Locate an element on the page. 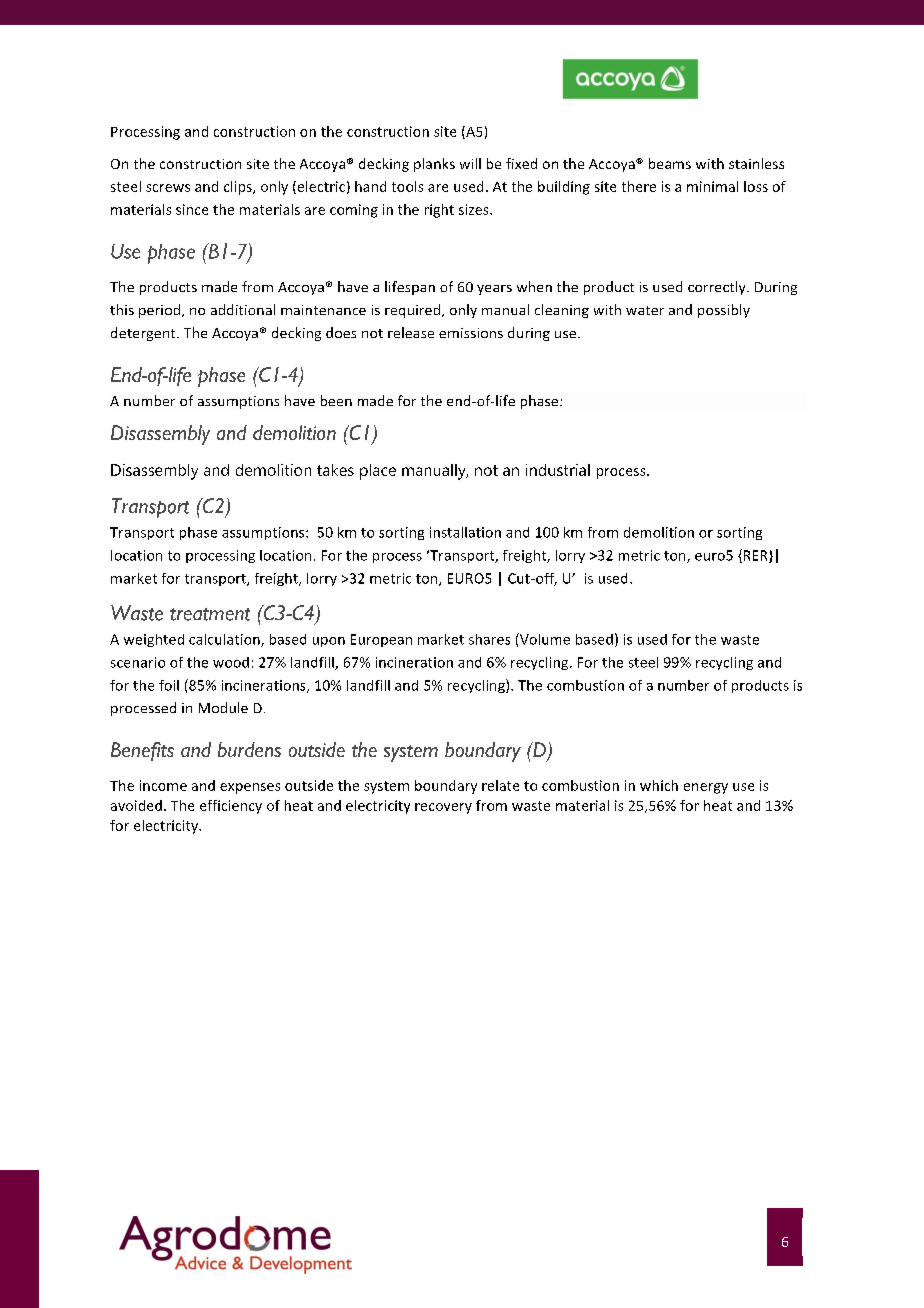  shares is located at coordinates (489, 639).
